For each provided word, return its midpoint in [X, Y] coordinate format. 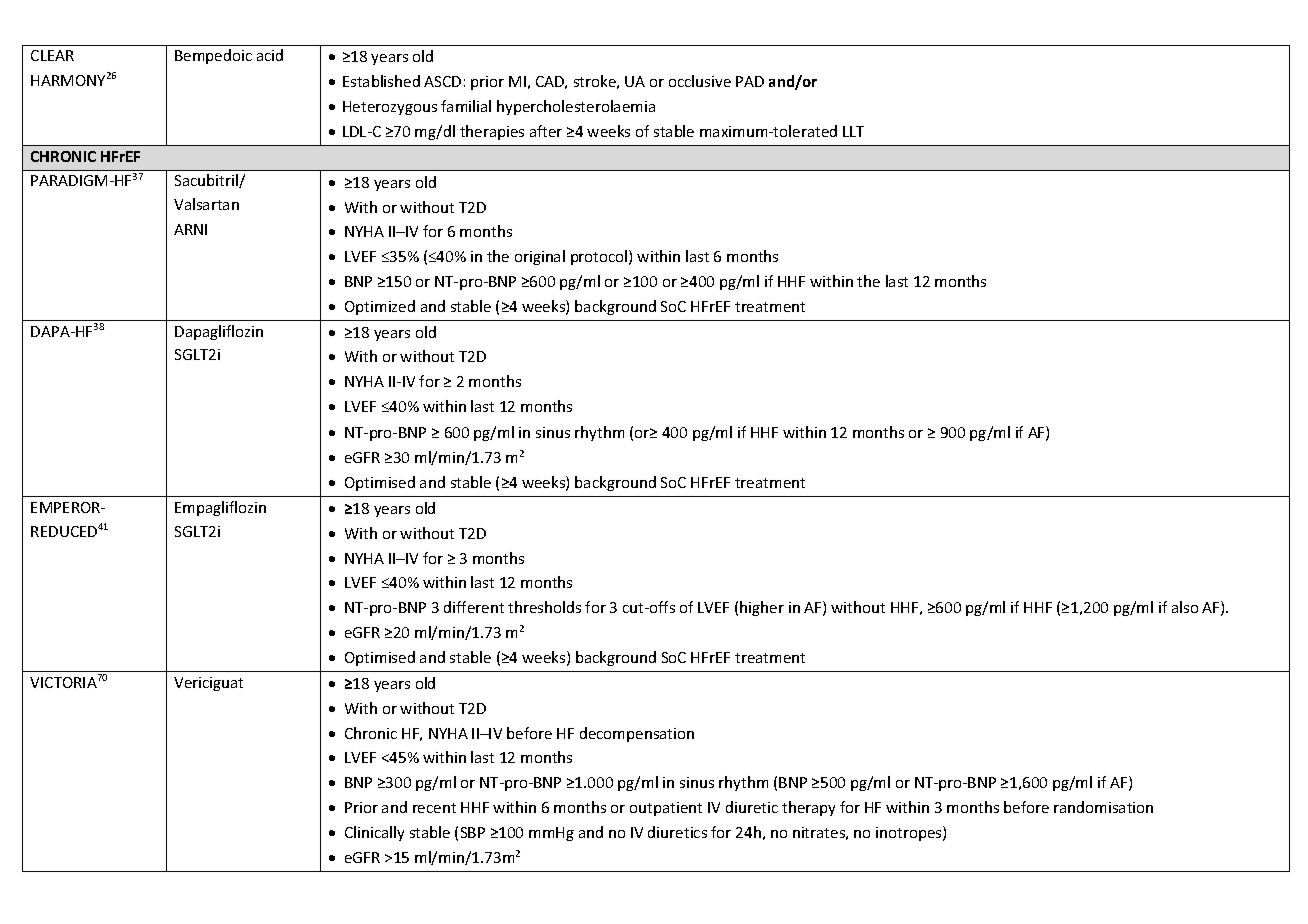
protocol [600, 257]
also [1185, 607]
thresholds [544, 607]
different [474, 607]
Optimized [380, 307]
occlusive [700, 81]
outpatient [666, 809]
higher [762, 608]
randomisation [1103, 807]
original [540, 257]
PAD [750, 81]
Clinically [374, 833]
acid [270, 55]
